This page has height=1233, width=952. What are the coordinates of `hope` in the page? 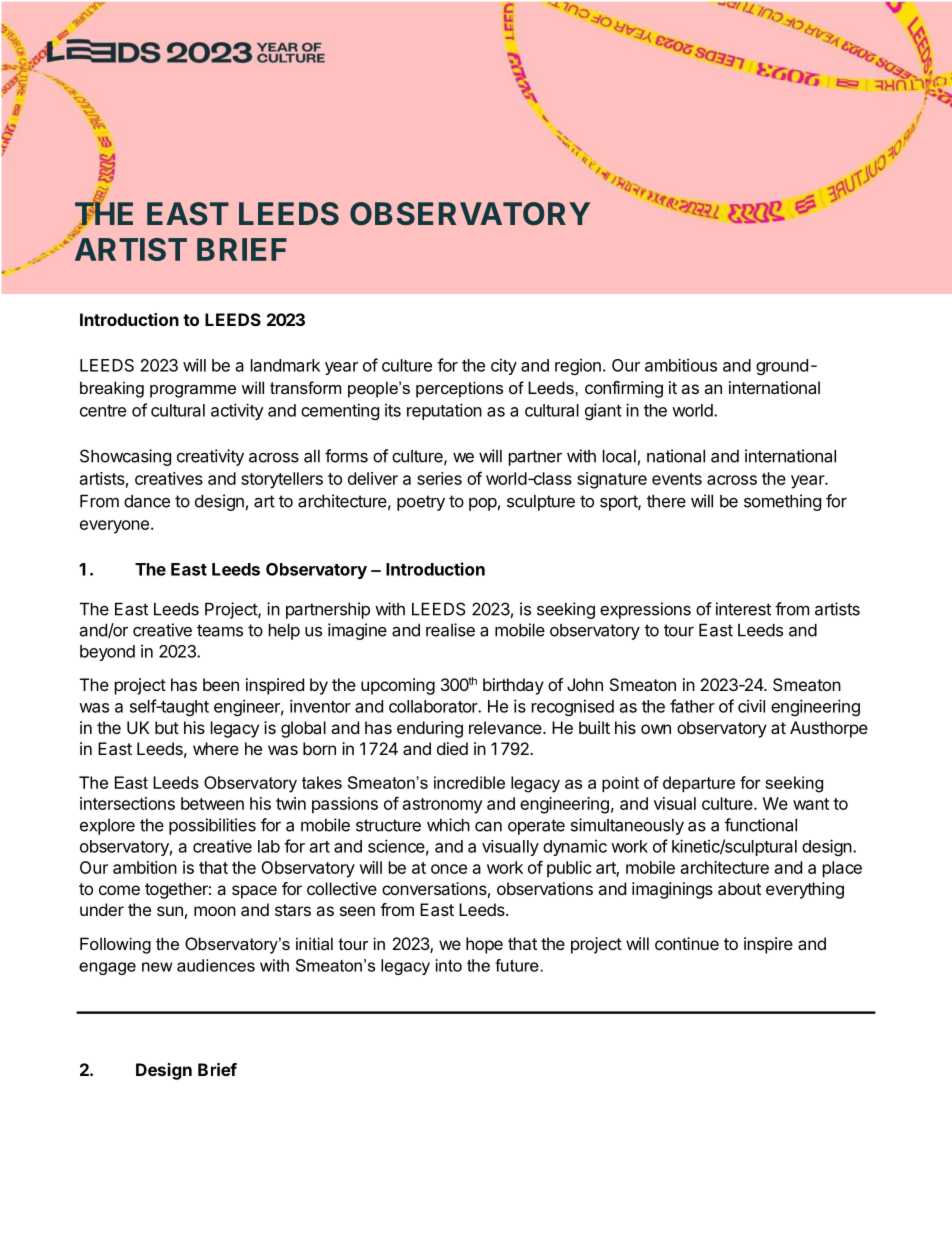 It's located at (484, 945).
